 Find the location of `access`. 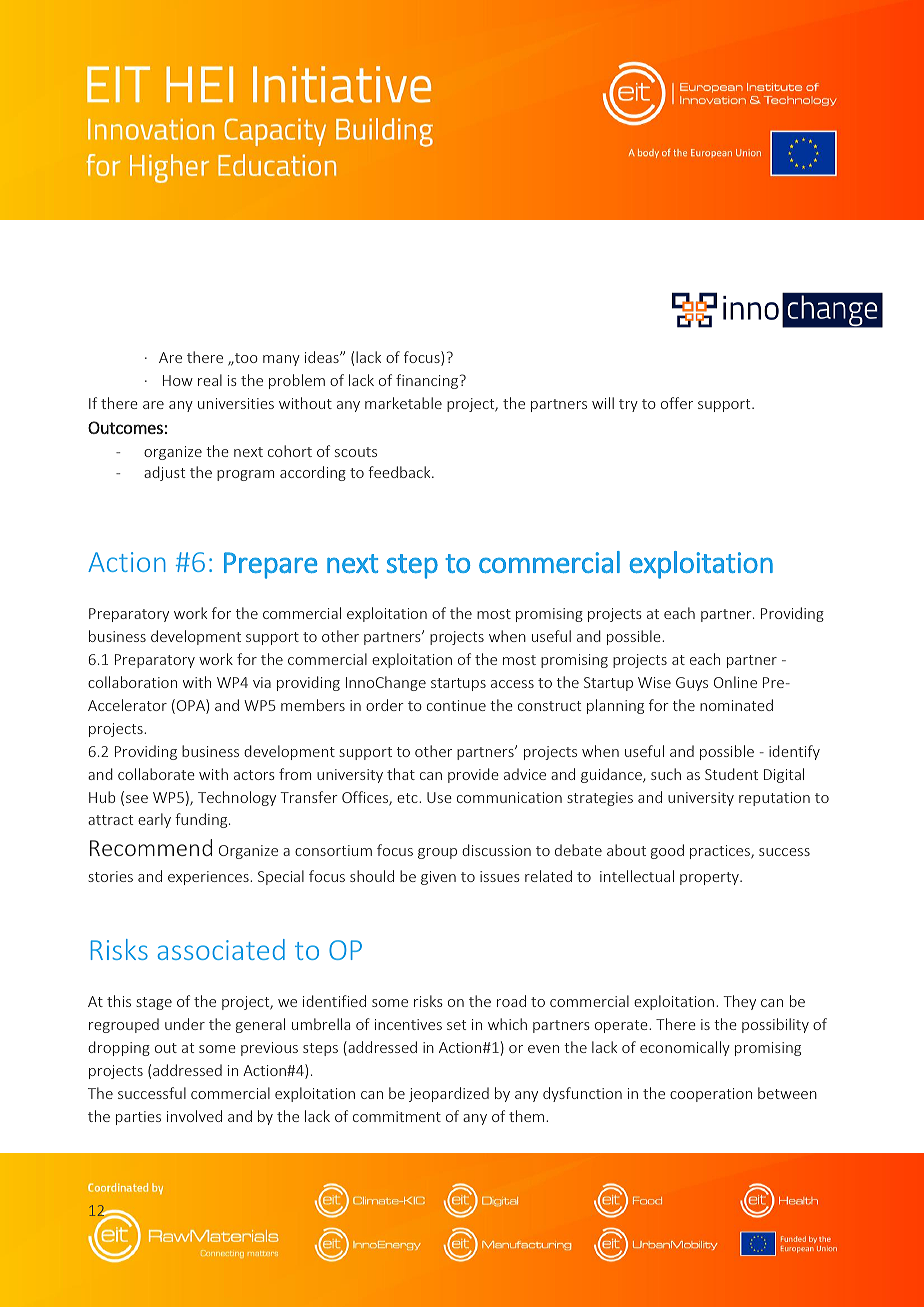

access is located at coordinates (512, 684).
